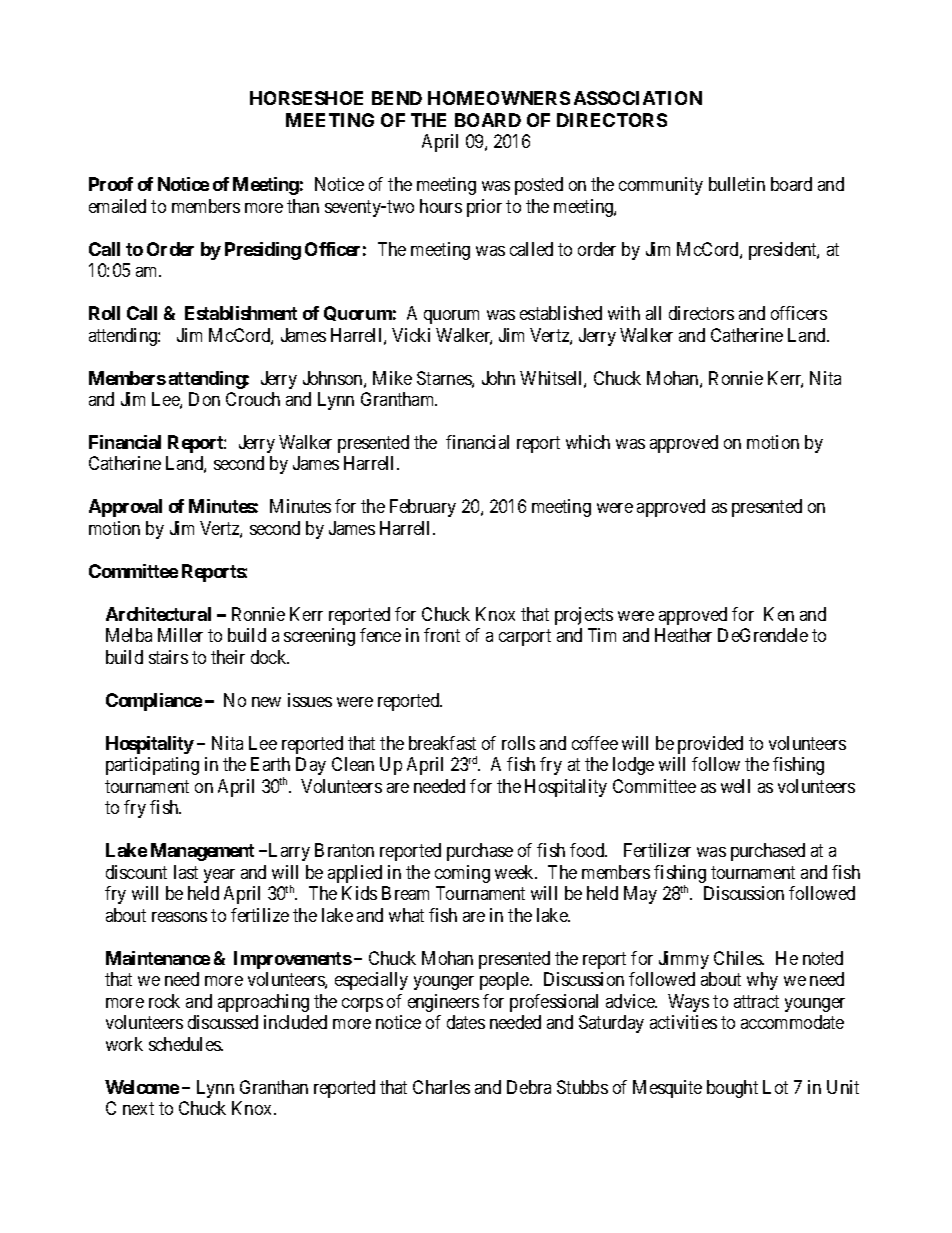 Image resolution: width=952 pixels, height=1233 pixels. Describe the element at coordinates (710, 745) in the document. I see `provided` at that location.
